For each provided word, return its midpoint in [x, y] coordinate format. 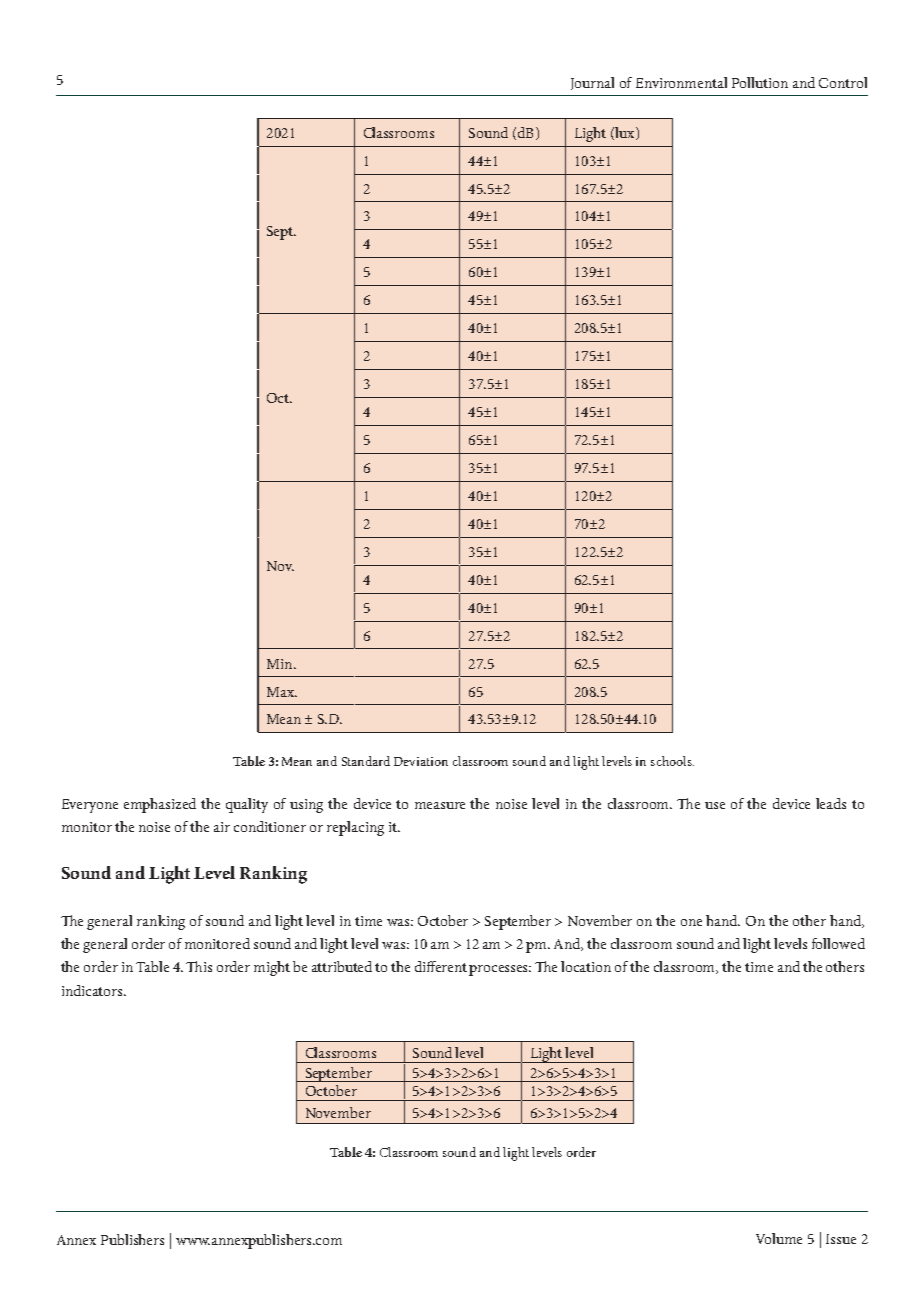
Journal [592, 83]
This [199, 966]
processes [500, 970]
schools [672, 761]
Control [843, 82]
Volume [779, 1238]
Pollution [760, 82]
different [441, 966]
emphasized [160, 805]
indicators [93, 990]
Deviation [421, 761]
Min [281, 664]
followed [838, 943]
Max [282, 692]
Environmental [681, 82]
